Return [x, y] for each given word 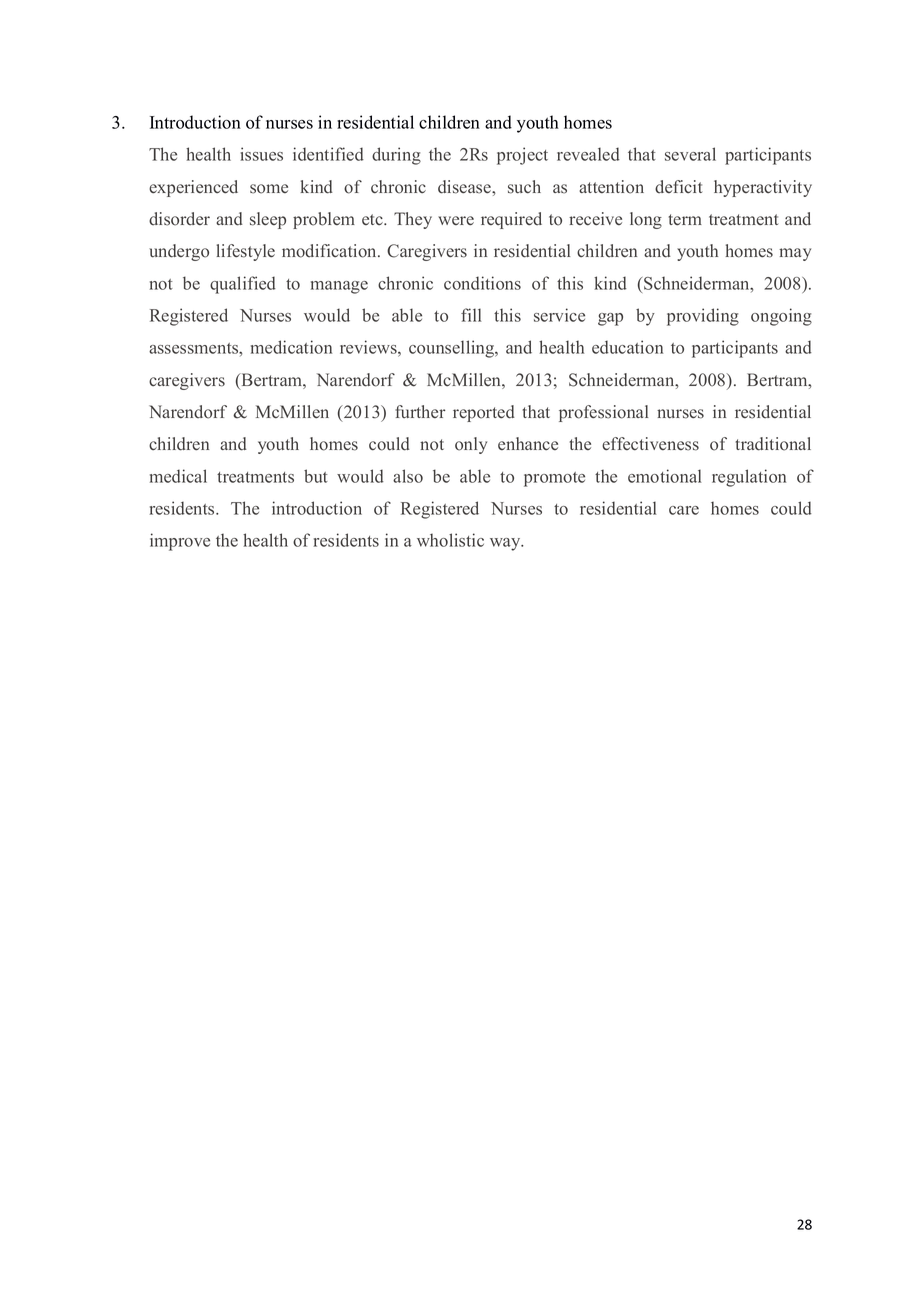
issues [261, 154]
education [627, 347]
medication [291, 347]
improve [180, 542]
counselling [453, 349]
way [506, 544]
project [522, 156]
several [690, 154]
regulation [749, 478]
